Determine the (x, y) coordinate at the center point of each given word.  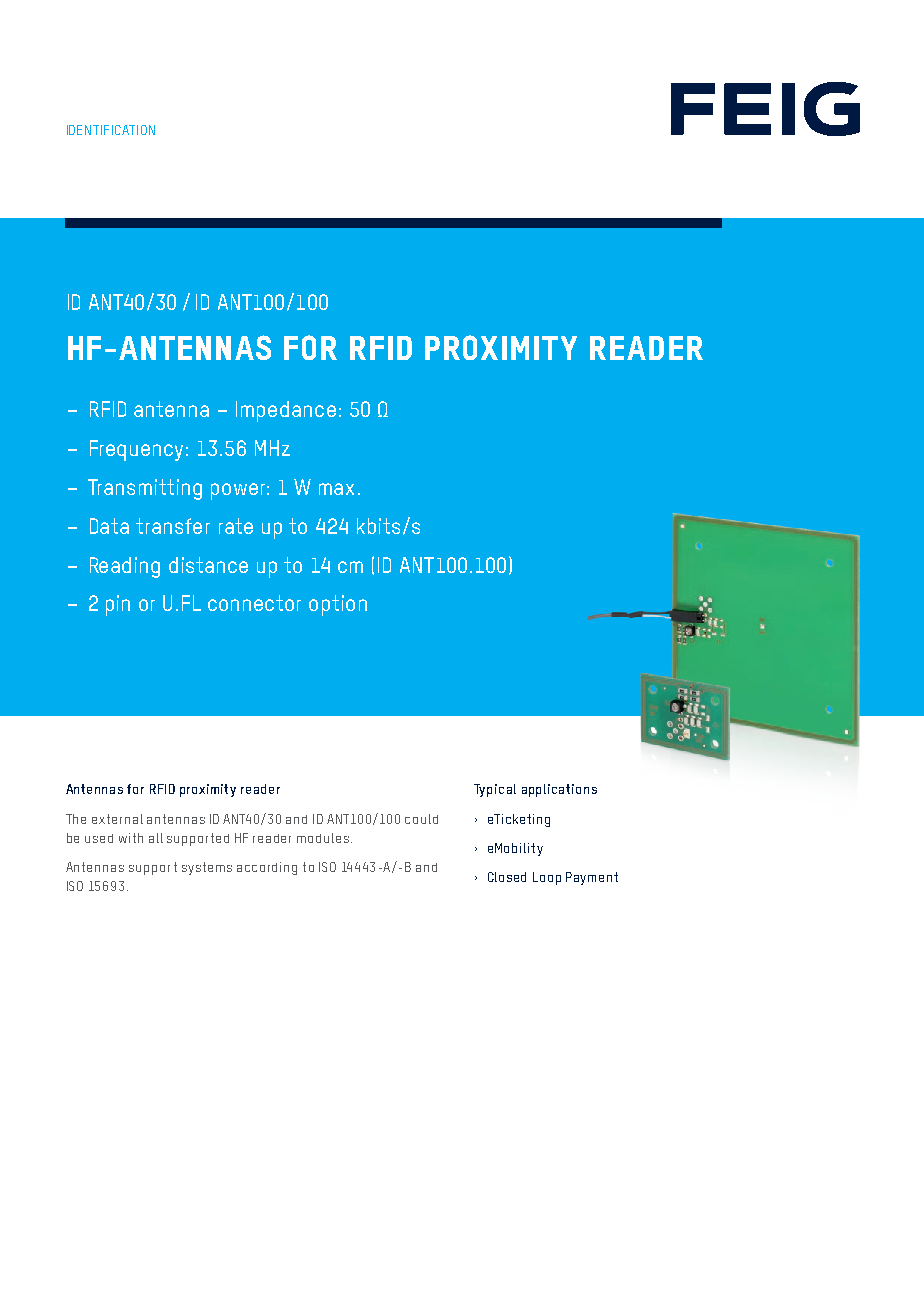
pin (118, 605)
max (336, 489)
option (338, 605)
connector (254, 603)
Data (109, 526)
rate (236, 526)
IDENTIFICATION (111, 130)
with (131, 838)
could (421, 819)
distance (208, 565)
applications (559, 790)
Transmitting (145, 489)
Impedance (286, 411)
